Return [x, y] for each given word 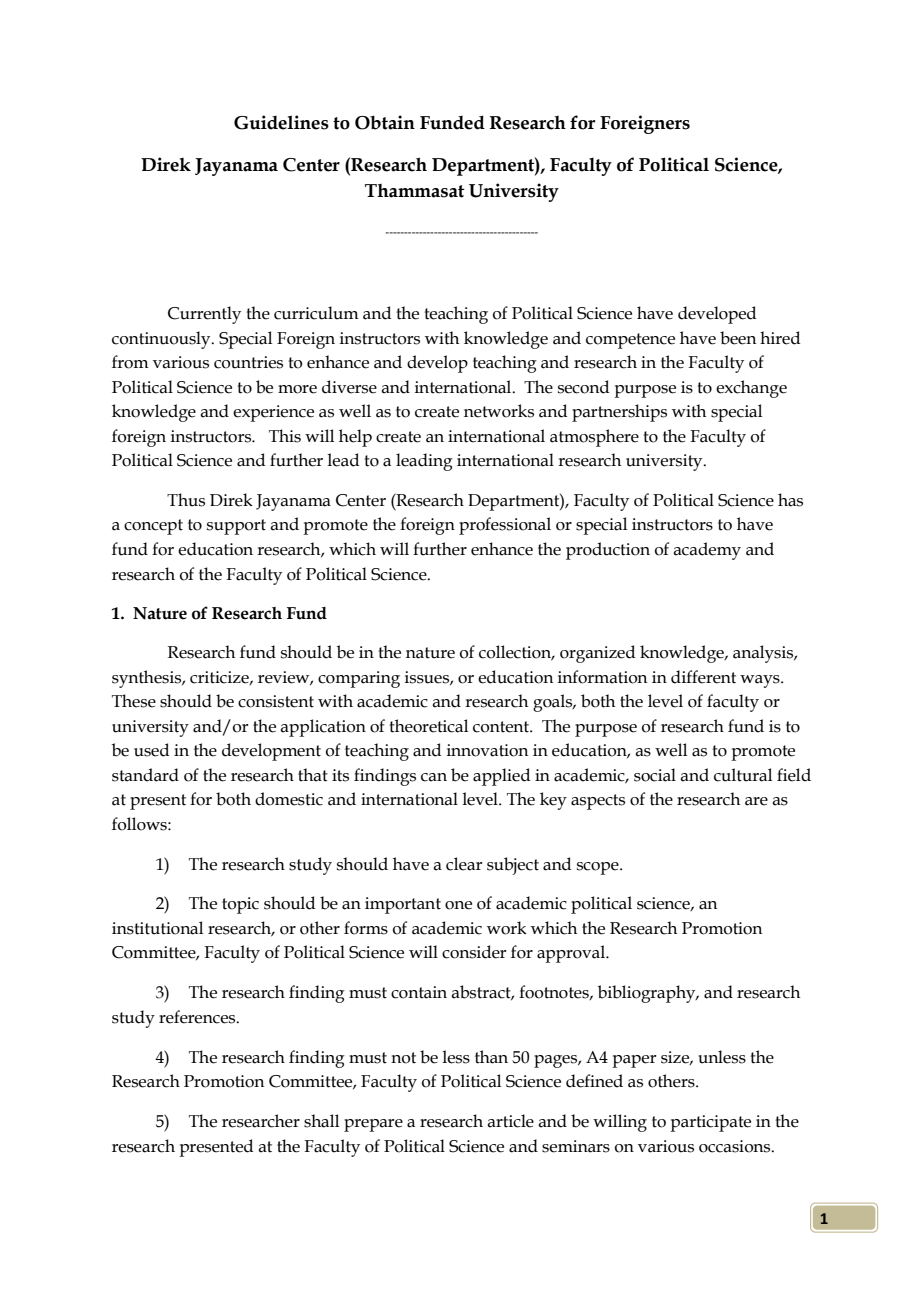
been [738, 338]
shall [321, 1121]
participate [710, 1123]
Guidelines [281, 122]
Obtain [385, 122]
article [510, 1121]
